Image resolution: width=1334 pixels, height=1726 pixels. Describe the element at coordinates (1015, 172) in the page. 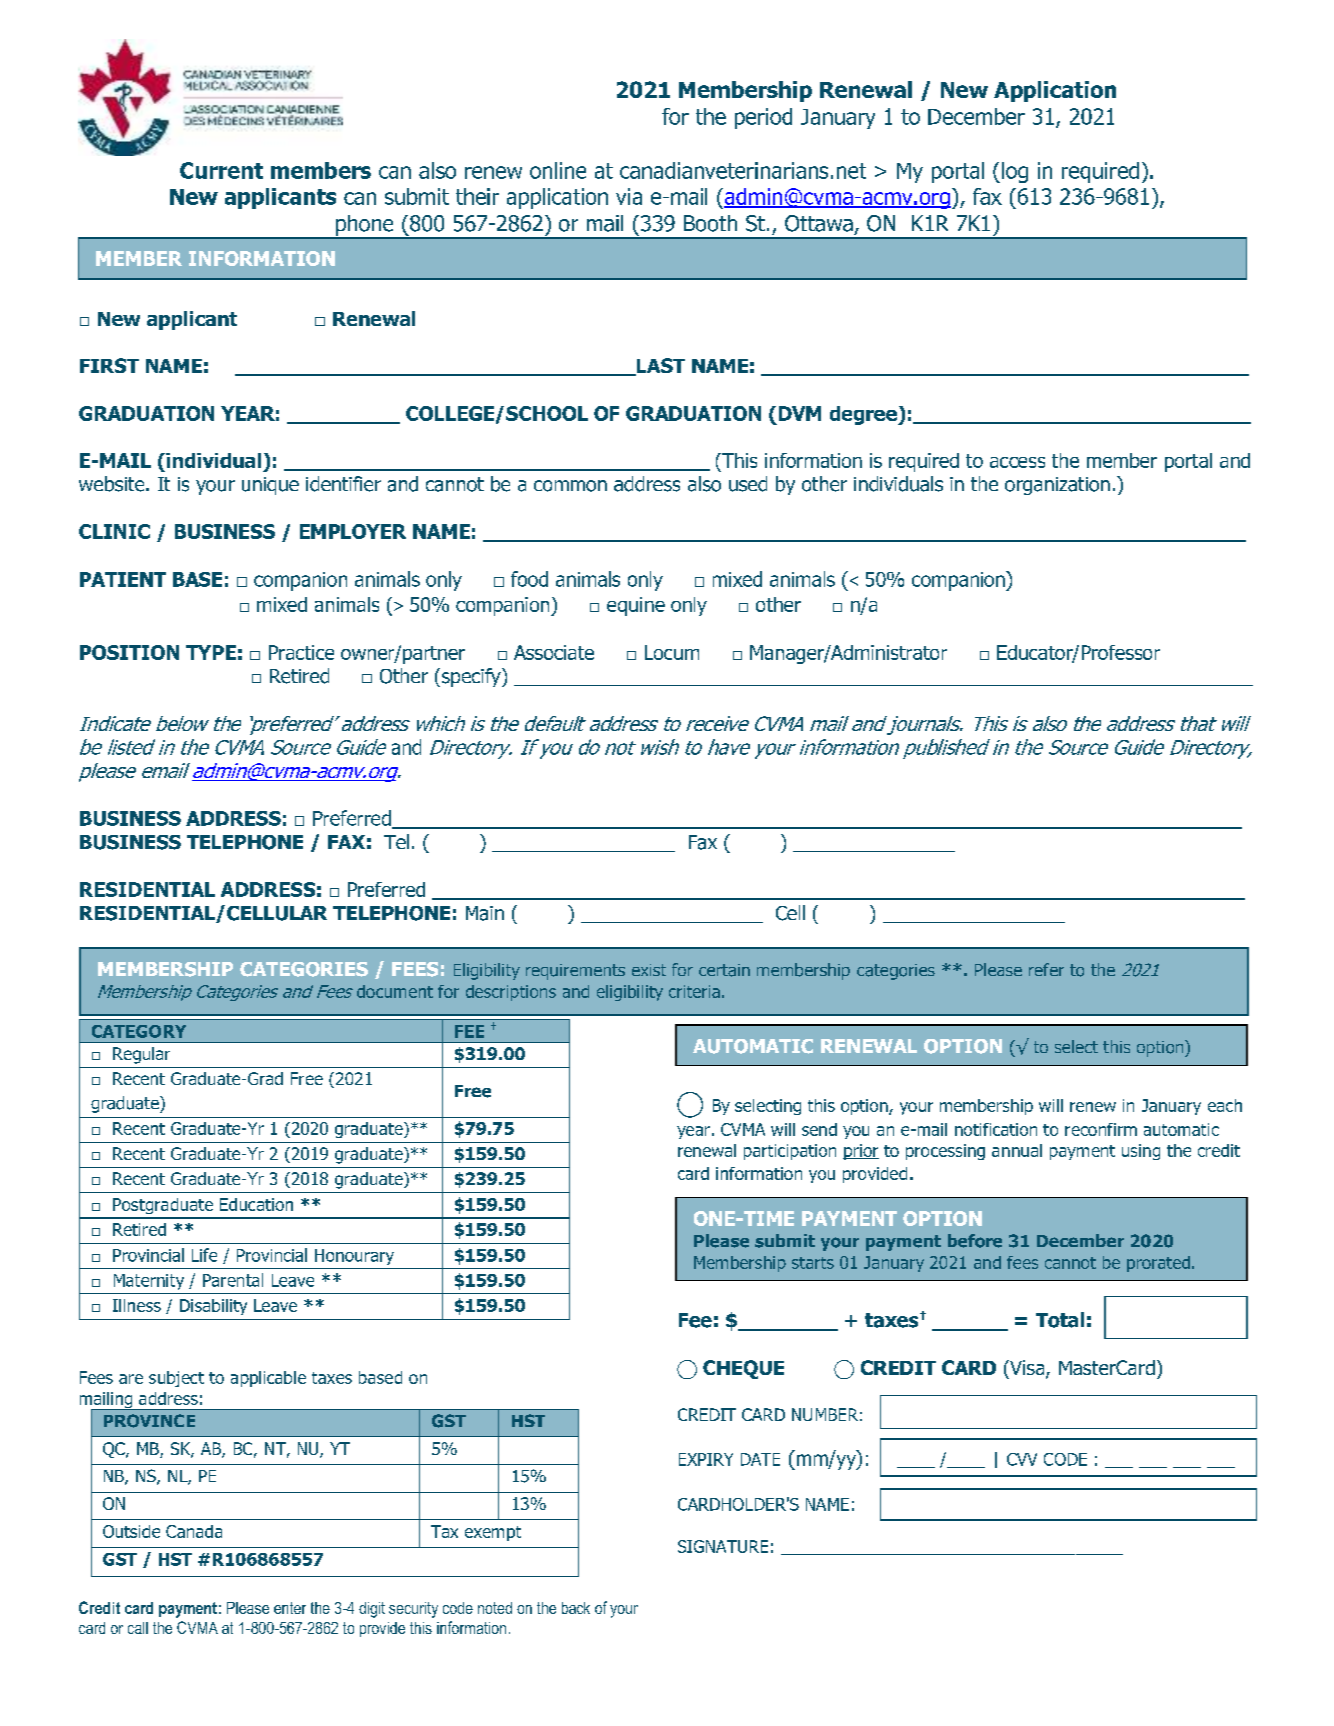

I see `log` at that location.
